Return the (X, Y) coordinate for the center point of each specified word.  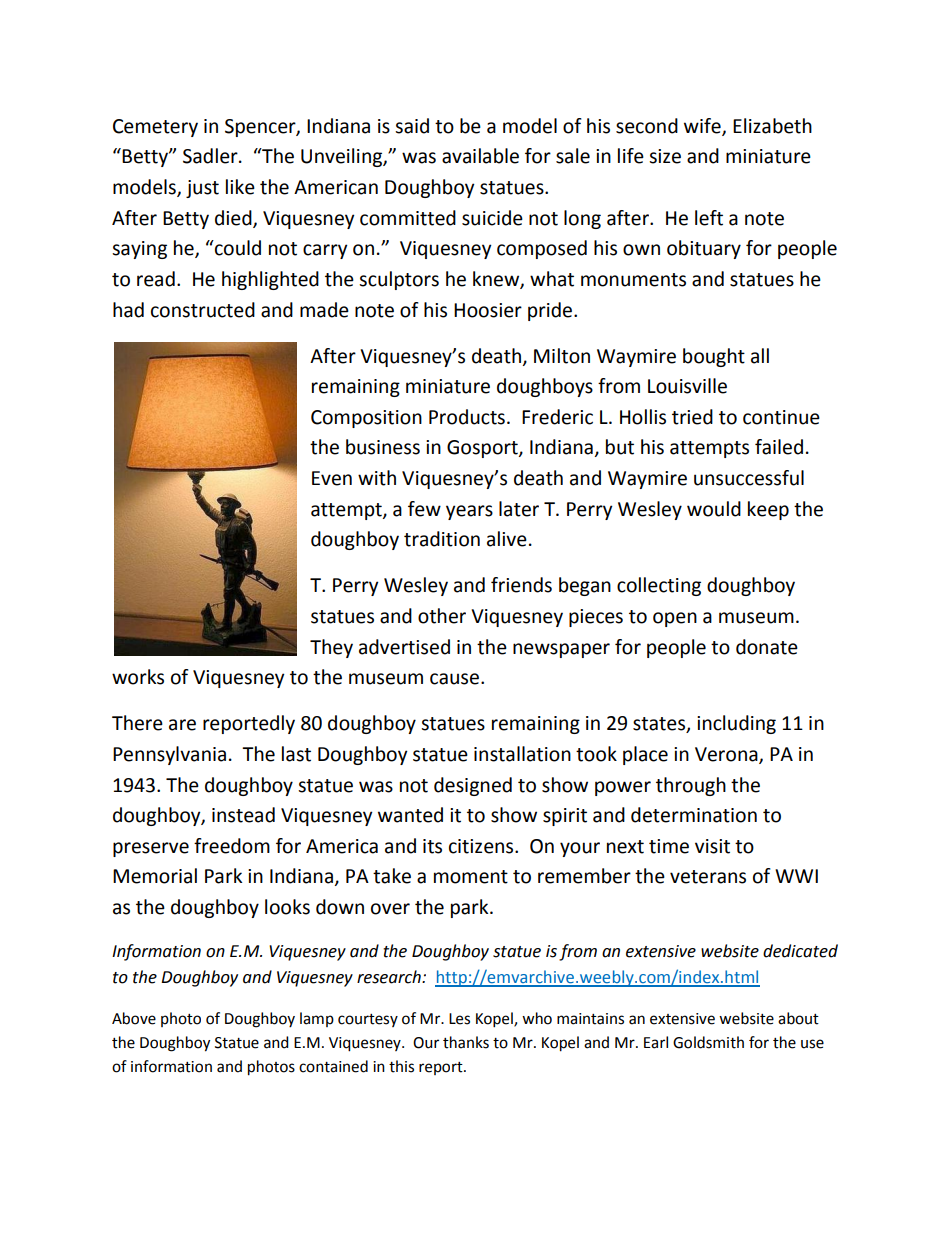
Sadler (211, 156)
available (480, 156)
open (675, 619)
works (138, 677)
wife (703, 126)
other (442, 616)
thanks (466, 1042)
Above (134, 1018)
